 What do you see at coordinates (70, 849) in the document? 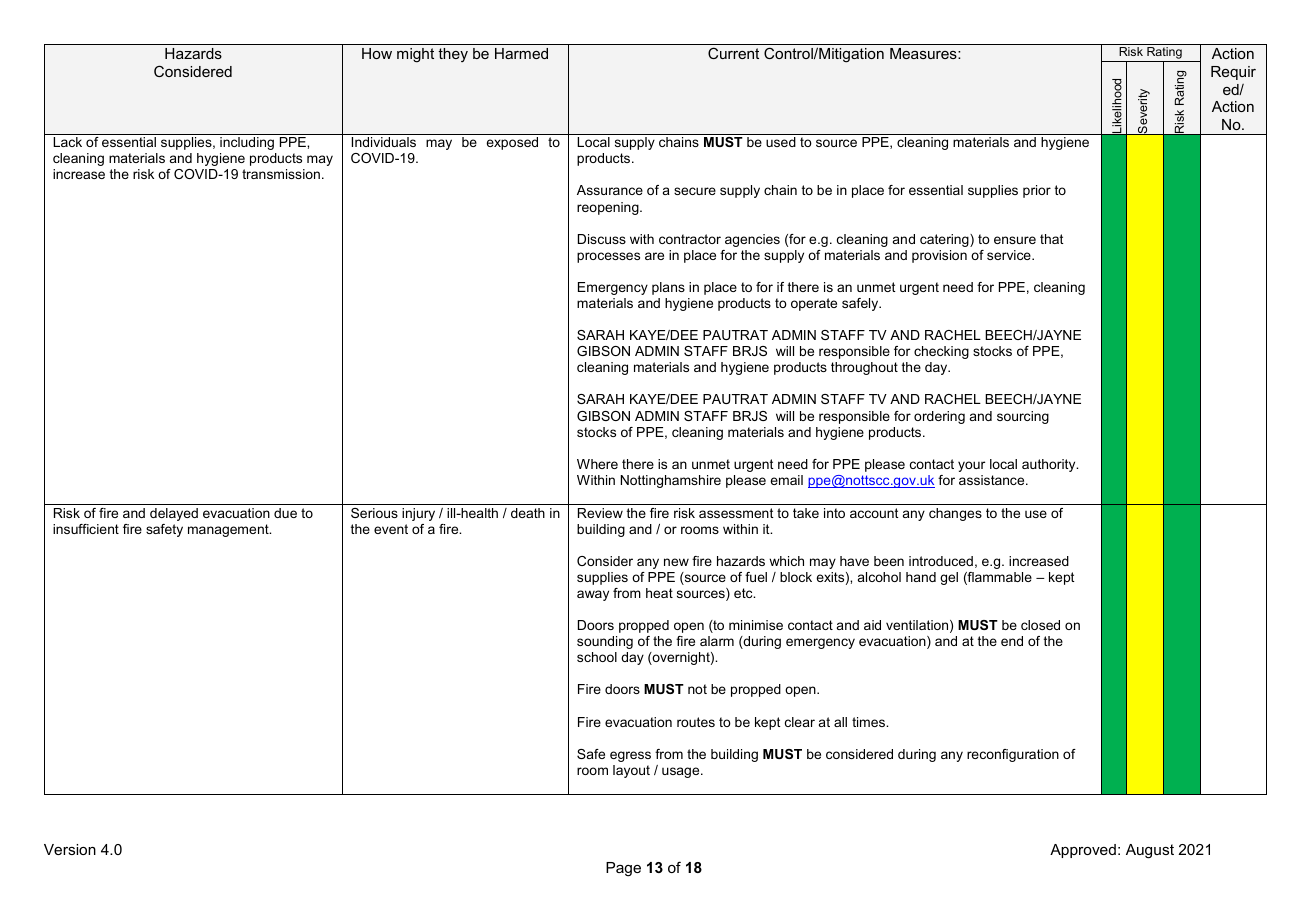
I see `Version` at bounding box center [70, 849].
